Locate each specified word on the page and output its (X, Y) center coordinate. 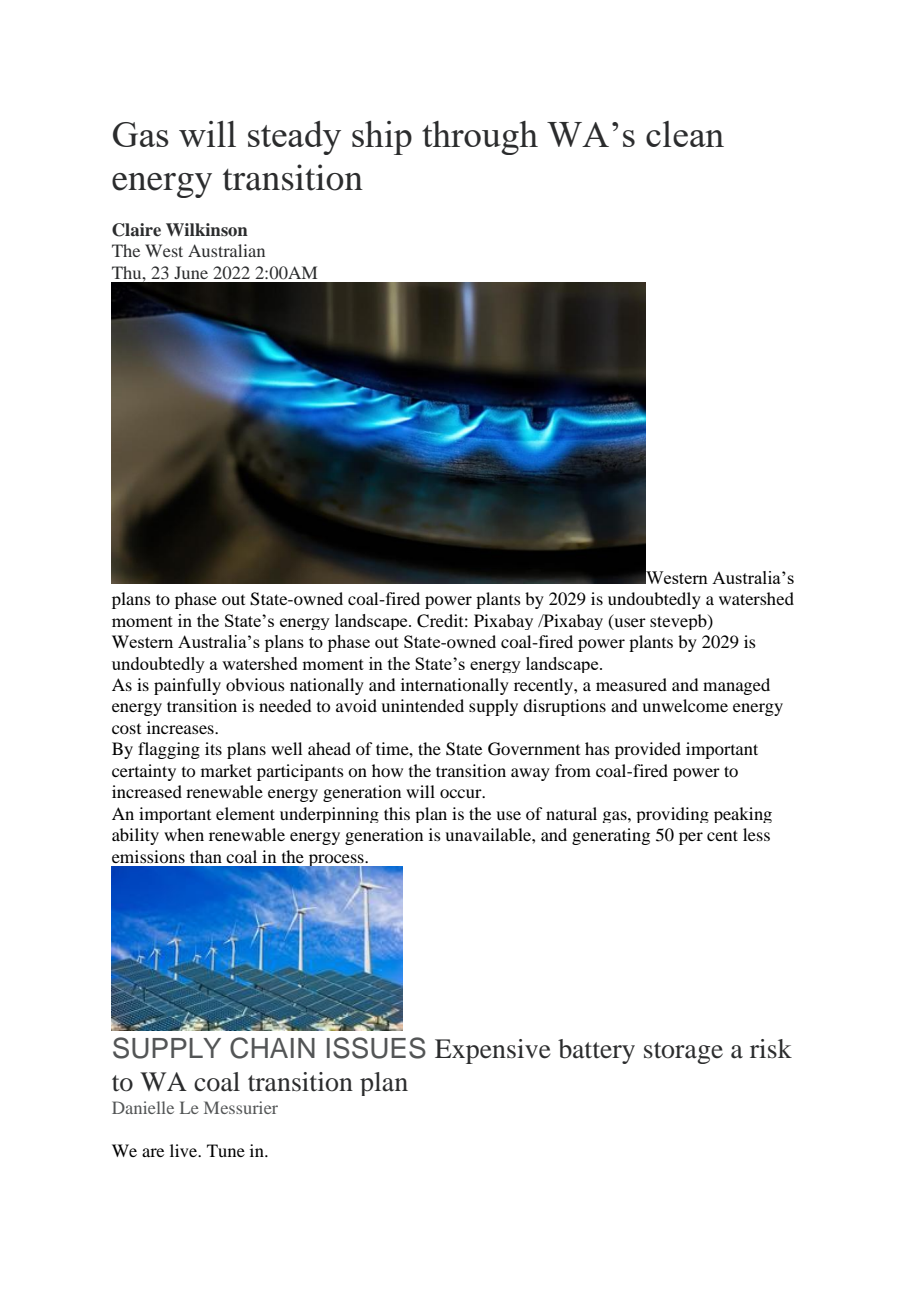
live (185, 1150)
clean (685, 134)
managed (736, 686)
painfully (187, 686)
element (245, 813)
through (480, 138)
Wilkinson (207, 230)
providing (672, 815)
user (629, 623)
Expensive (493, 1051)
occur (462, 793)
